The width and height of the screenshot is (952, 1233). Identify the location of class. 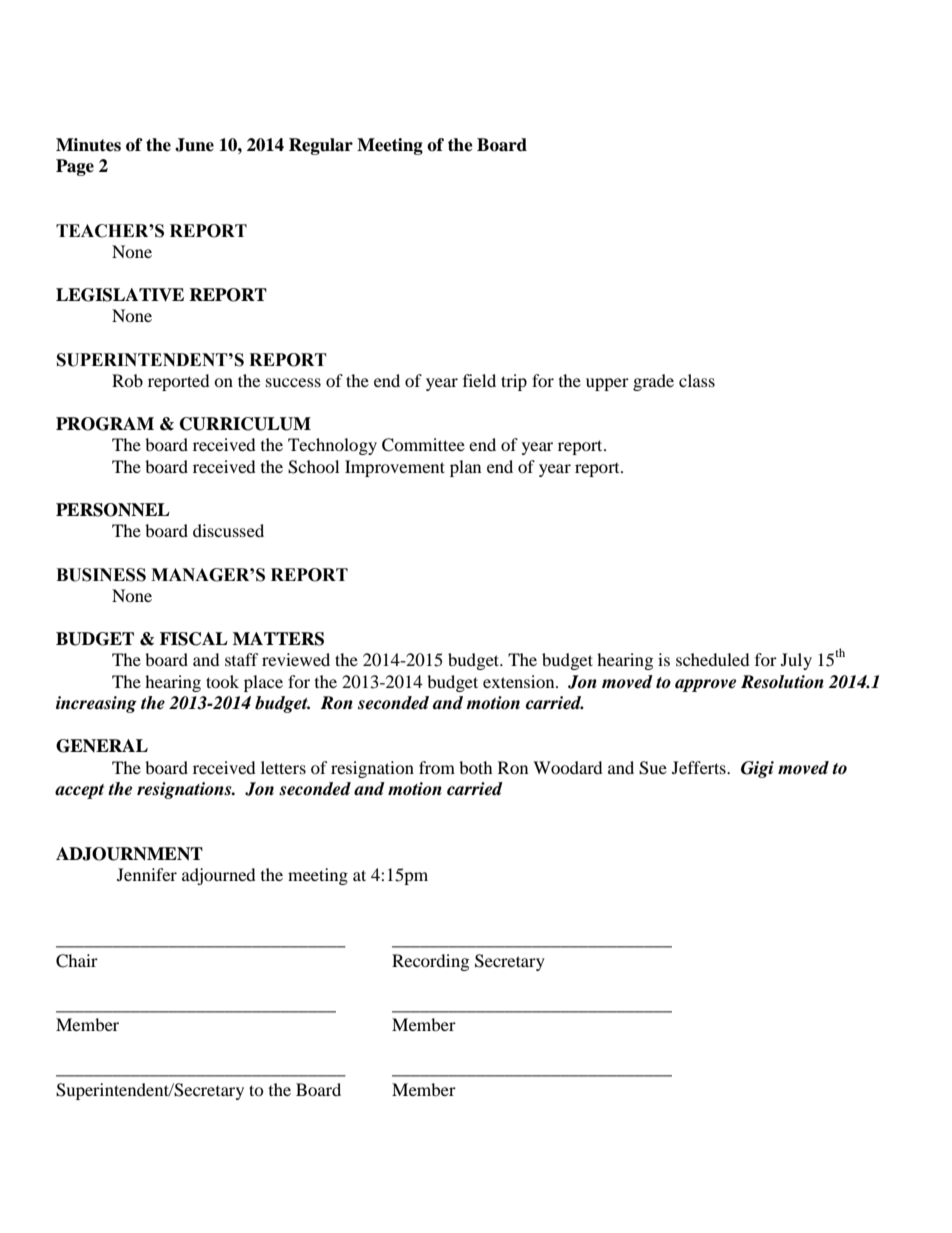
(697, 380).
